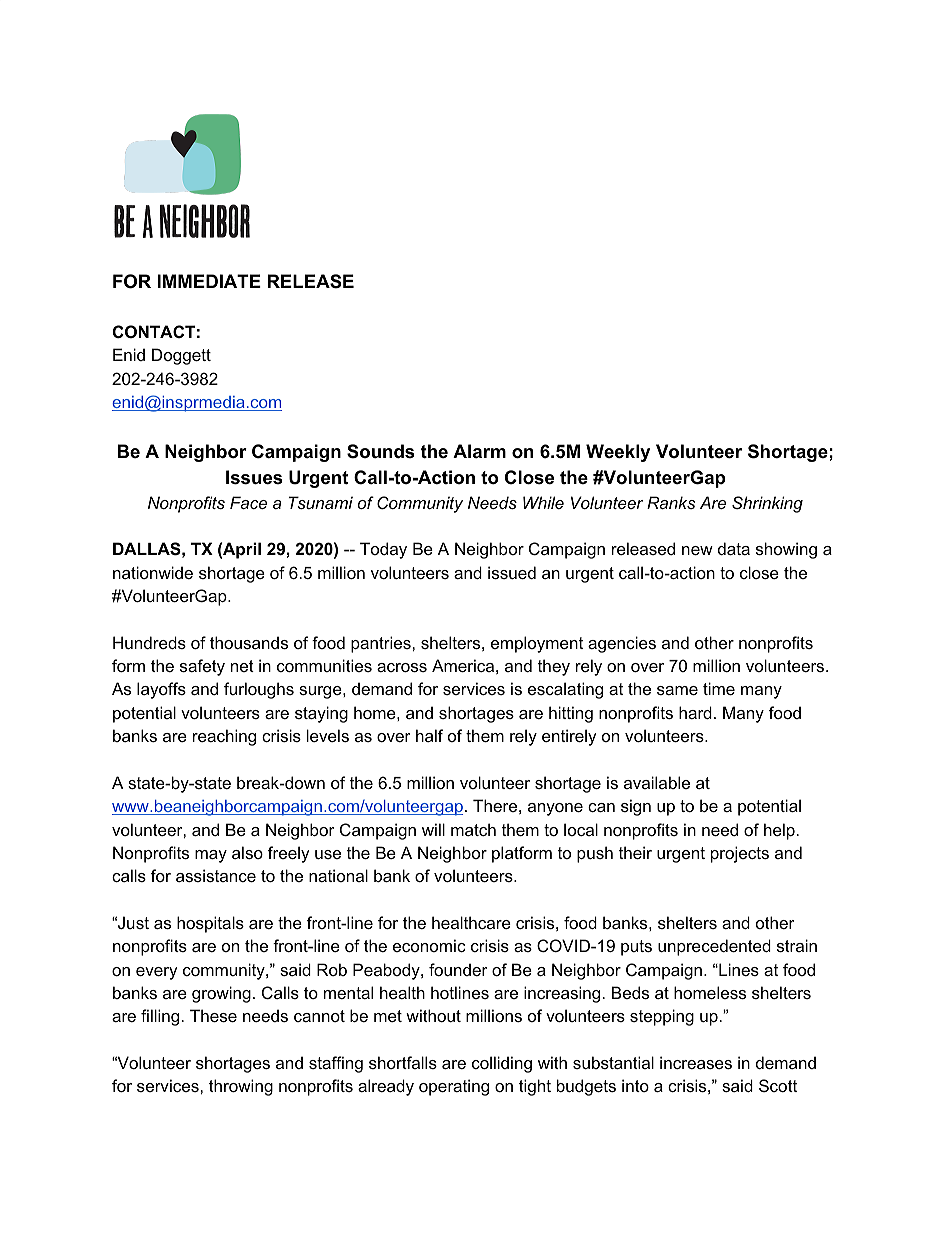 The width and height of the document is (952, 1233). What do you see at coordinates (543, 502) in the document?
I see `While` at bounding box center [543, 502].
